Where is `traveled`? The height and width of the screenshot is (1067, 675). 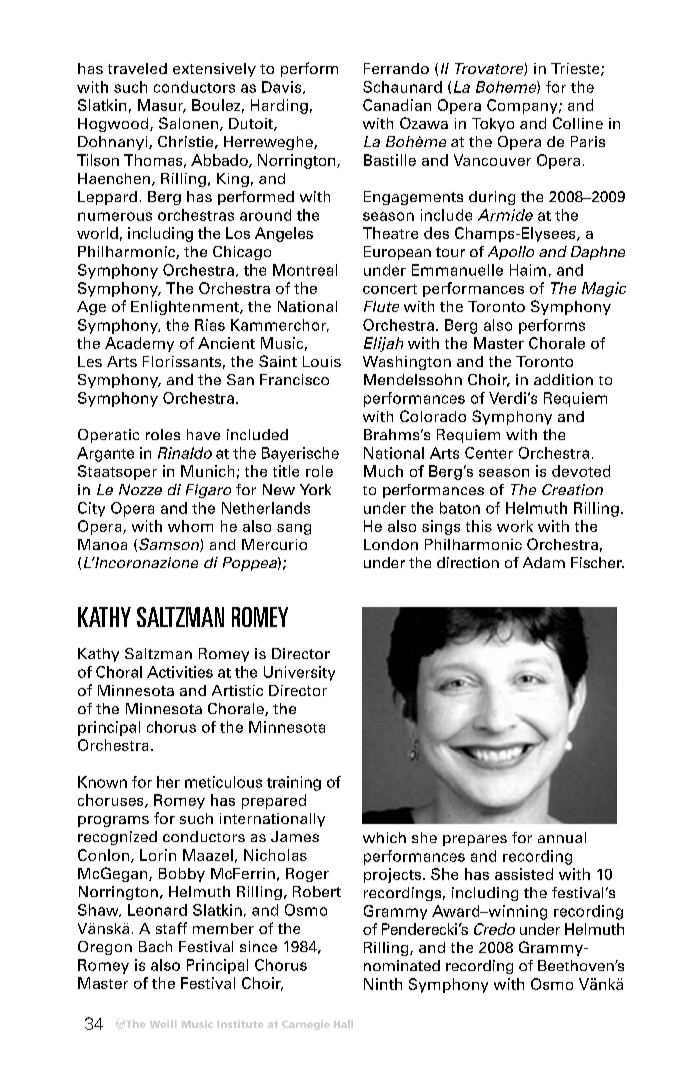
traveled is located at coordinates (137, 68).
